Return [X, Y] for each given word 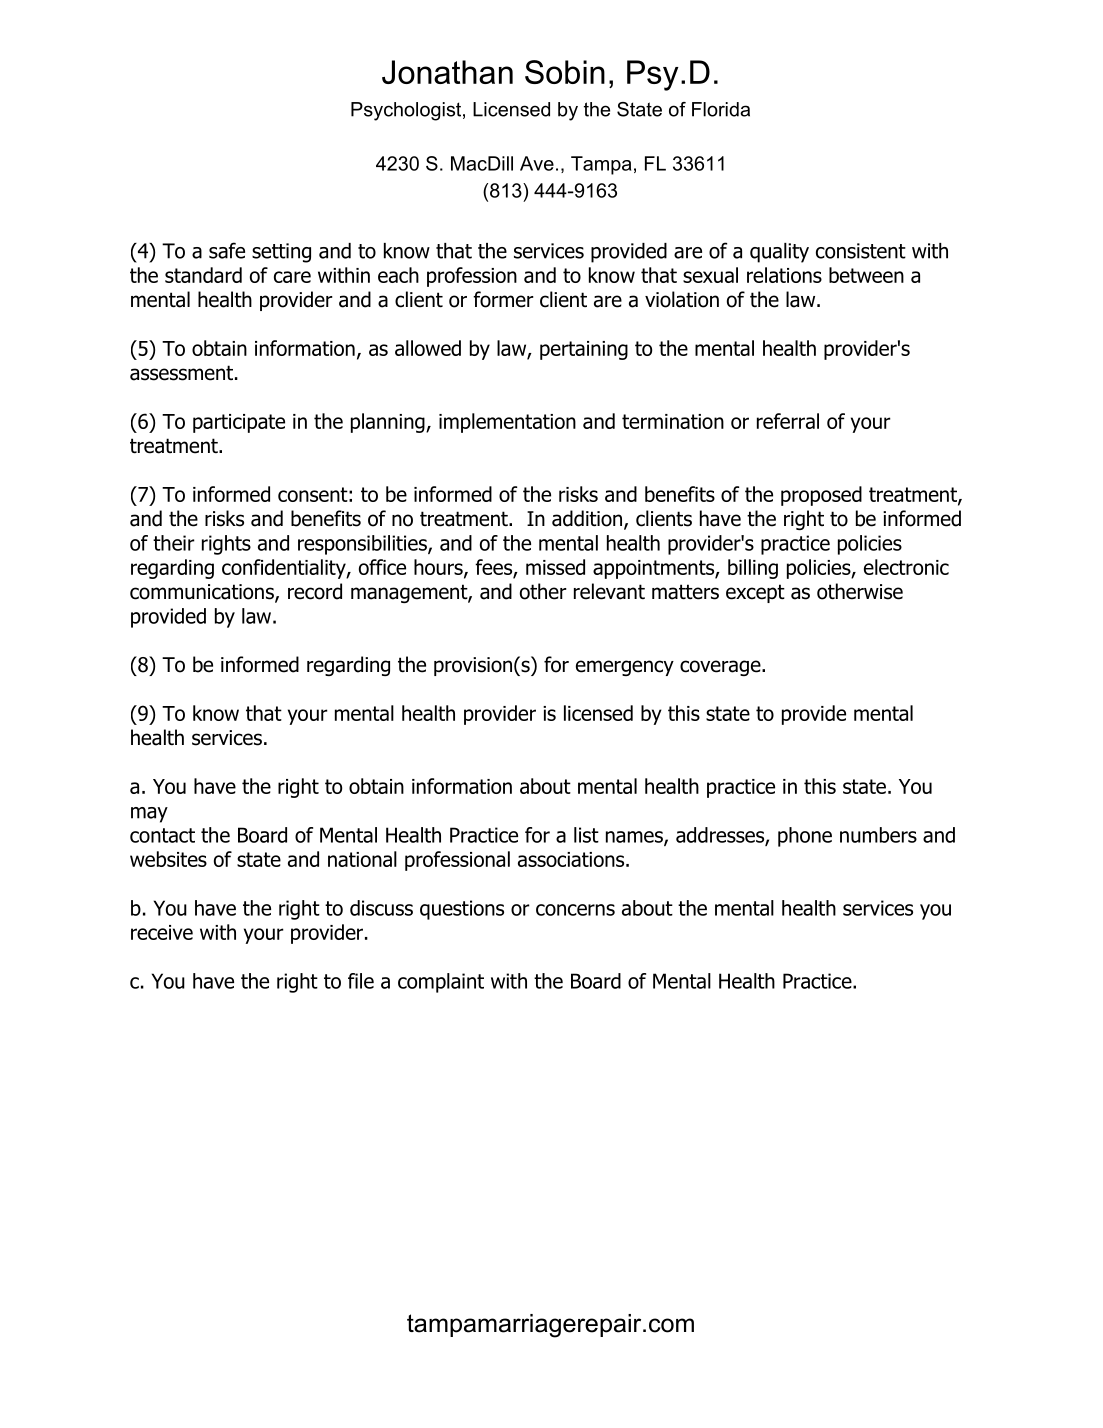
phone [805, 837]
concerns [575, 910]
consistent [861, 251]
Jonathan [447, 72]
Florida [721, 109]
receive [162, 932]
